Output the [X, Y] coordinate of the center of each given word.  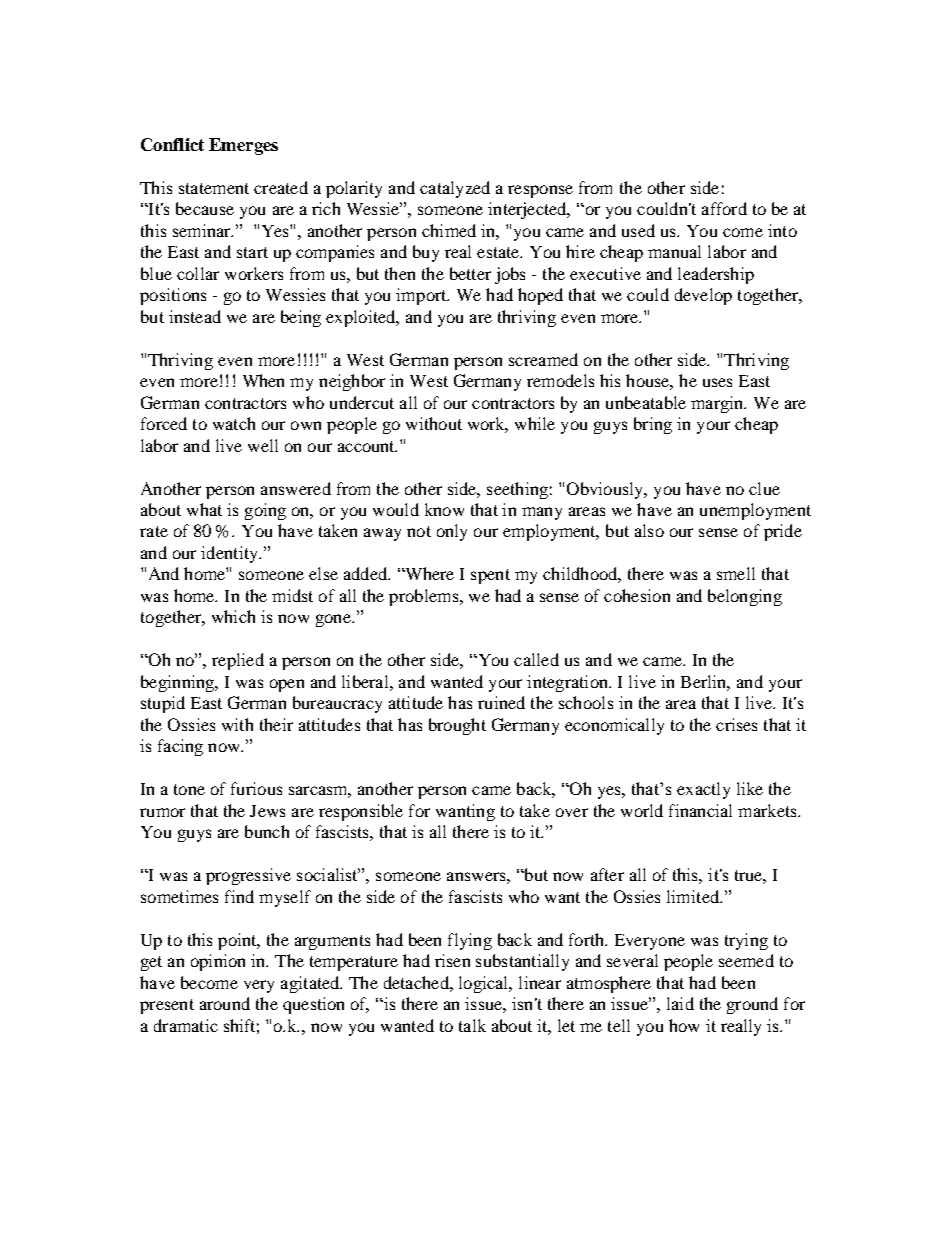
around [225, 1003]
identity [230, 554]
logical [485, 984]
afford [724, 208]
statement [214, 188]
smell [736, 573]
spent [490, 576]
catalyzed [455, 189]
